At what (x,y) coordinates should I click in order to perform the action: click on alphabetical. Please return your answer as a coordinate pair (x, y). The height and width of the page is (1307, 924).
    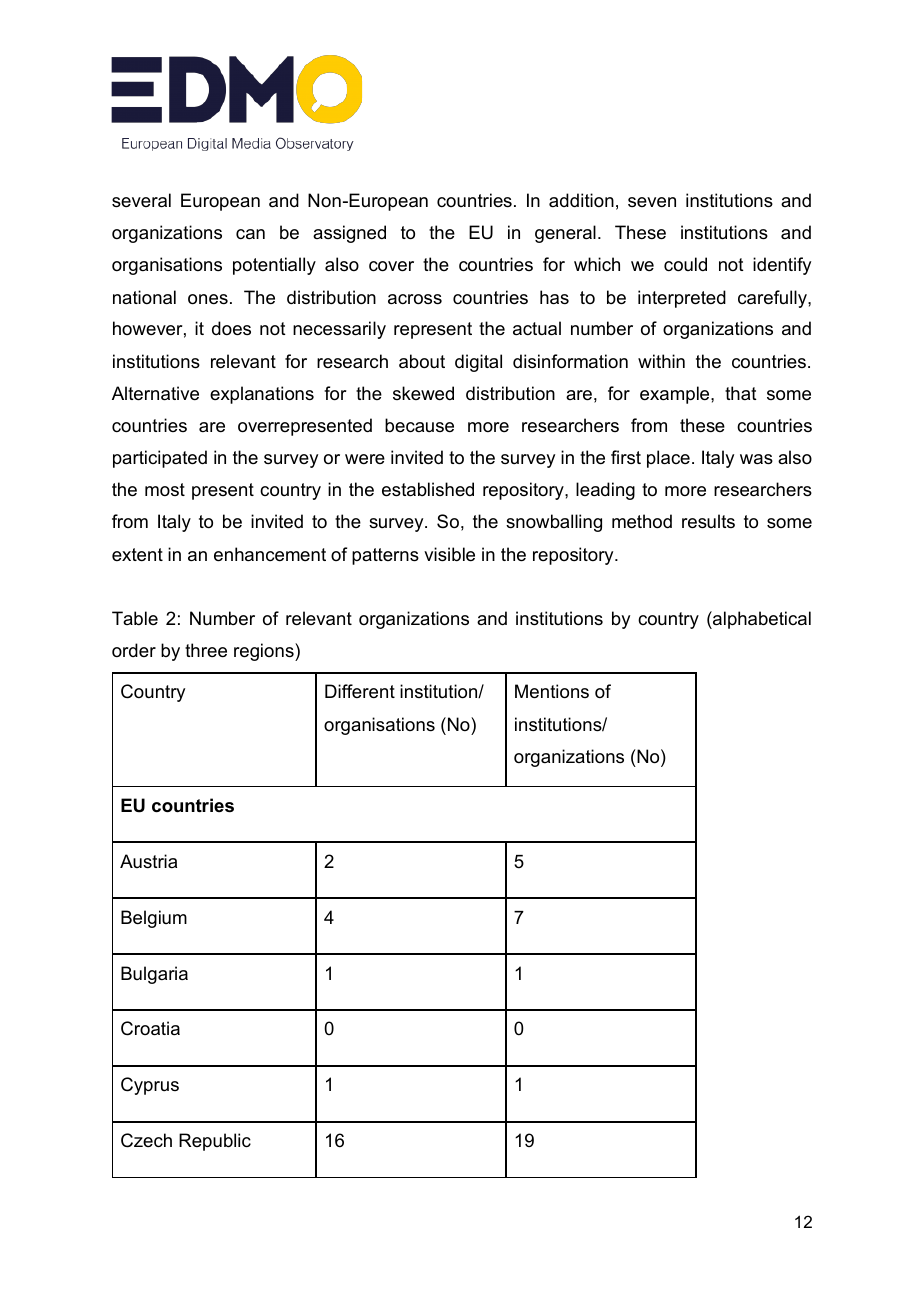
    Looking at the image, I should click on (761, 620).
